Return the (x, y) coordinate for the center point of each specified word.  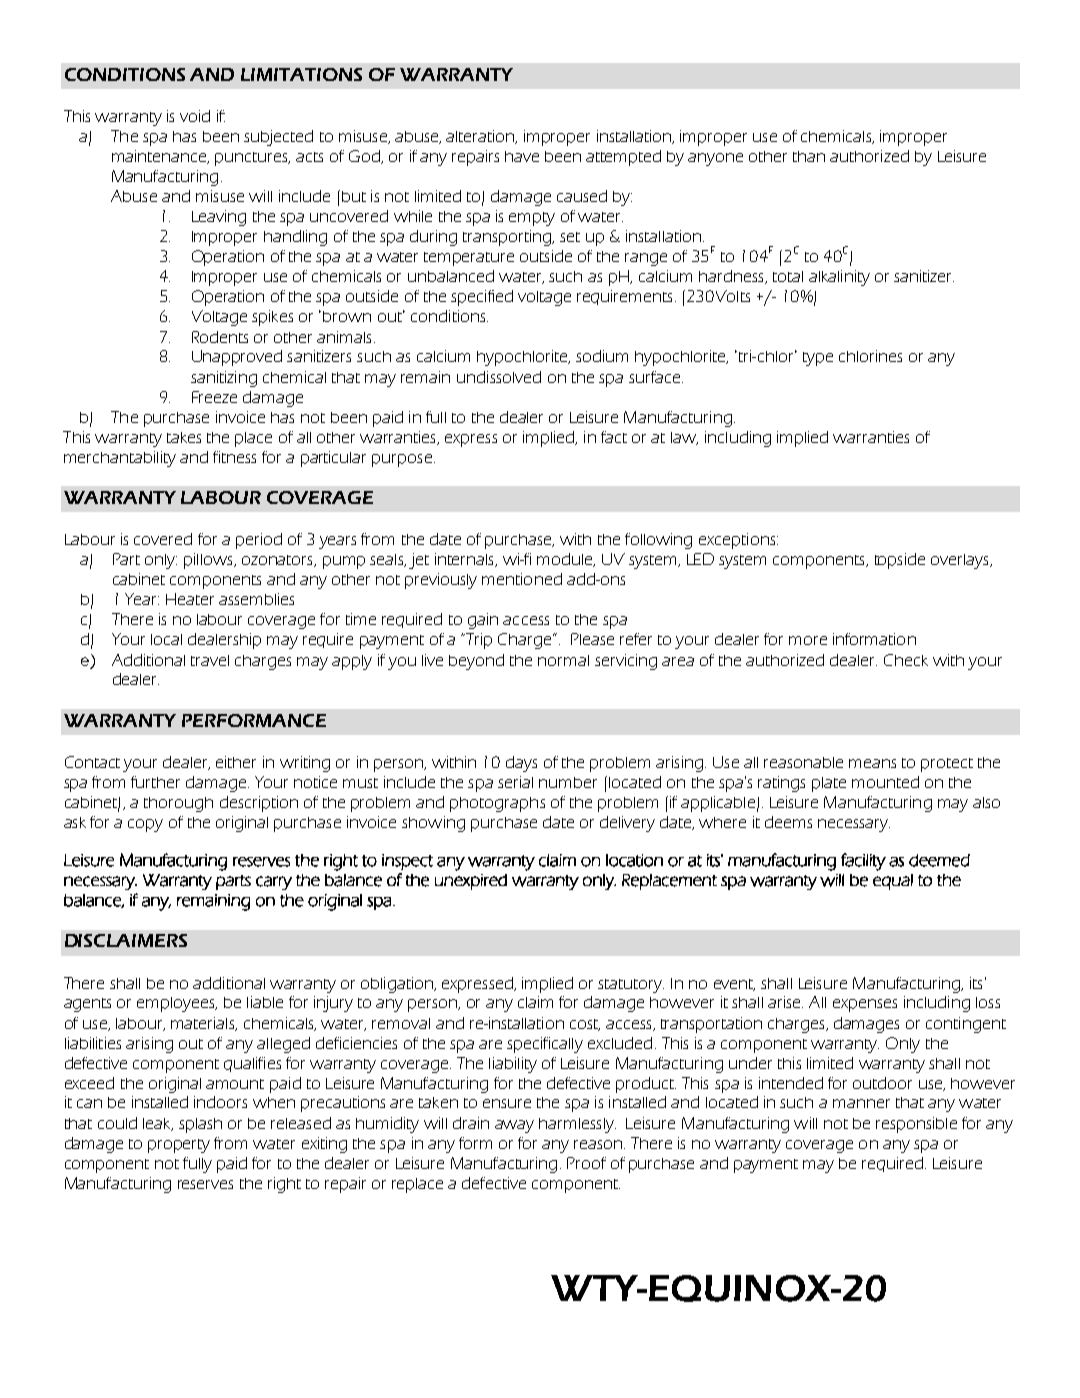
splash (200, 1125)
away (514, 1126)
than (809, 156)
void (195, 116)
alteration (481, 137)
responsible (916, 1125)
